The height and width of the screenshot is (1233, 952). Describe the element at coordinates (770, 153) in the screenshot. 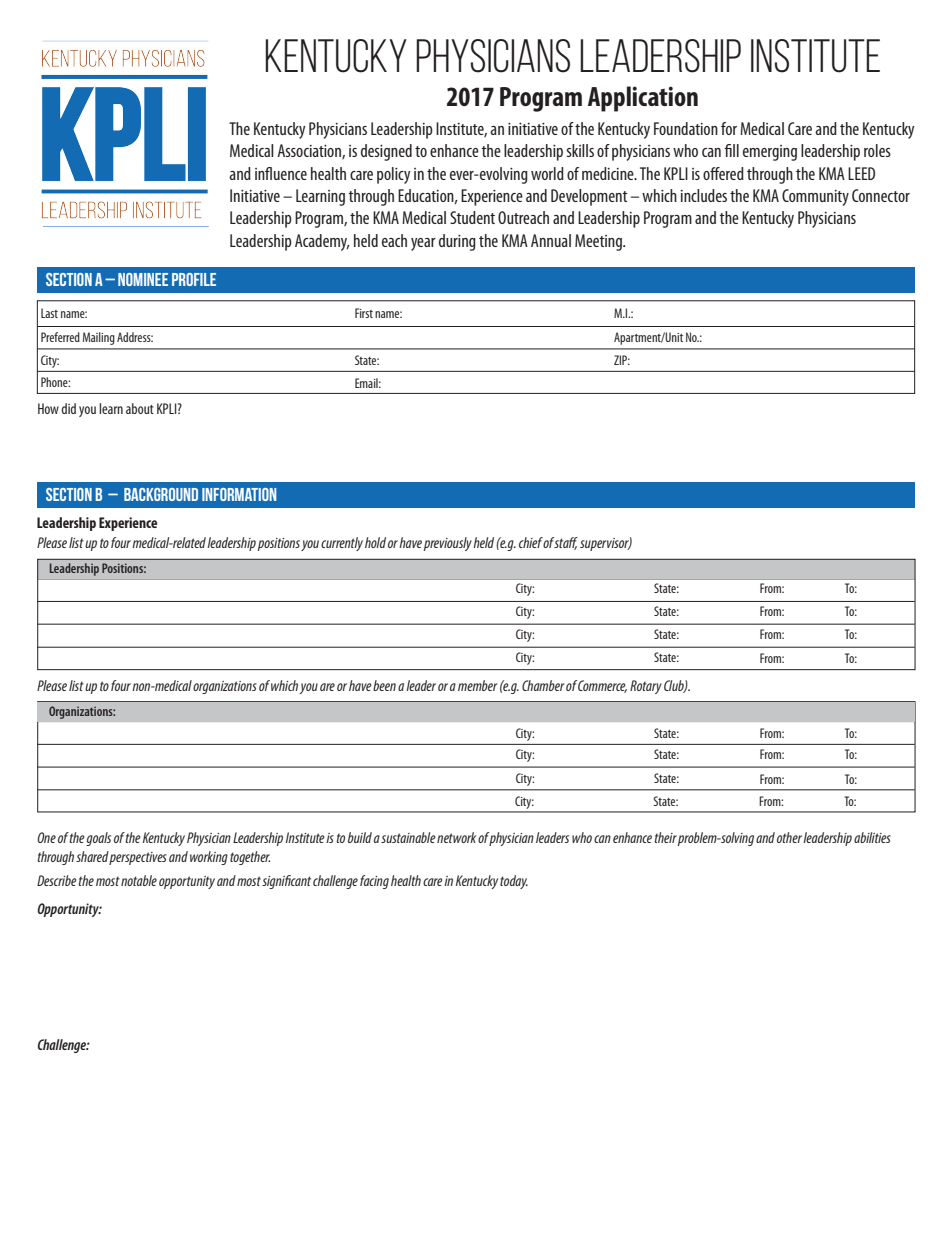

I see `emerging` at that location.
